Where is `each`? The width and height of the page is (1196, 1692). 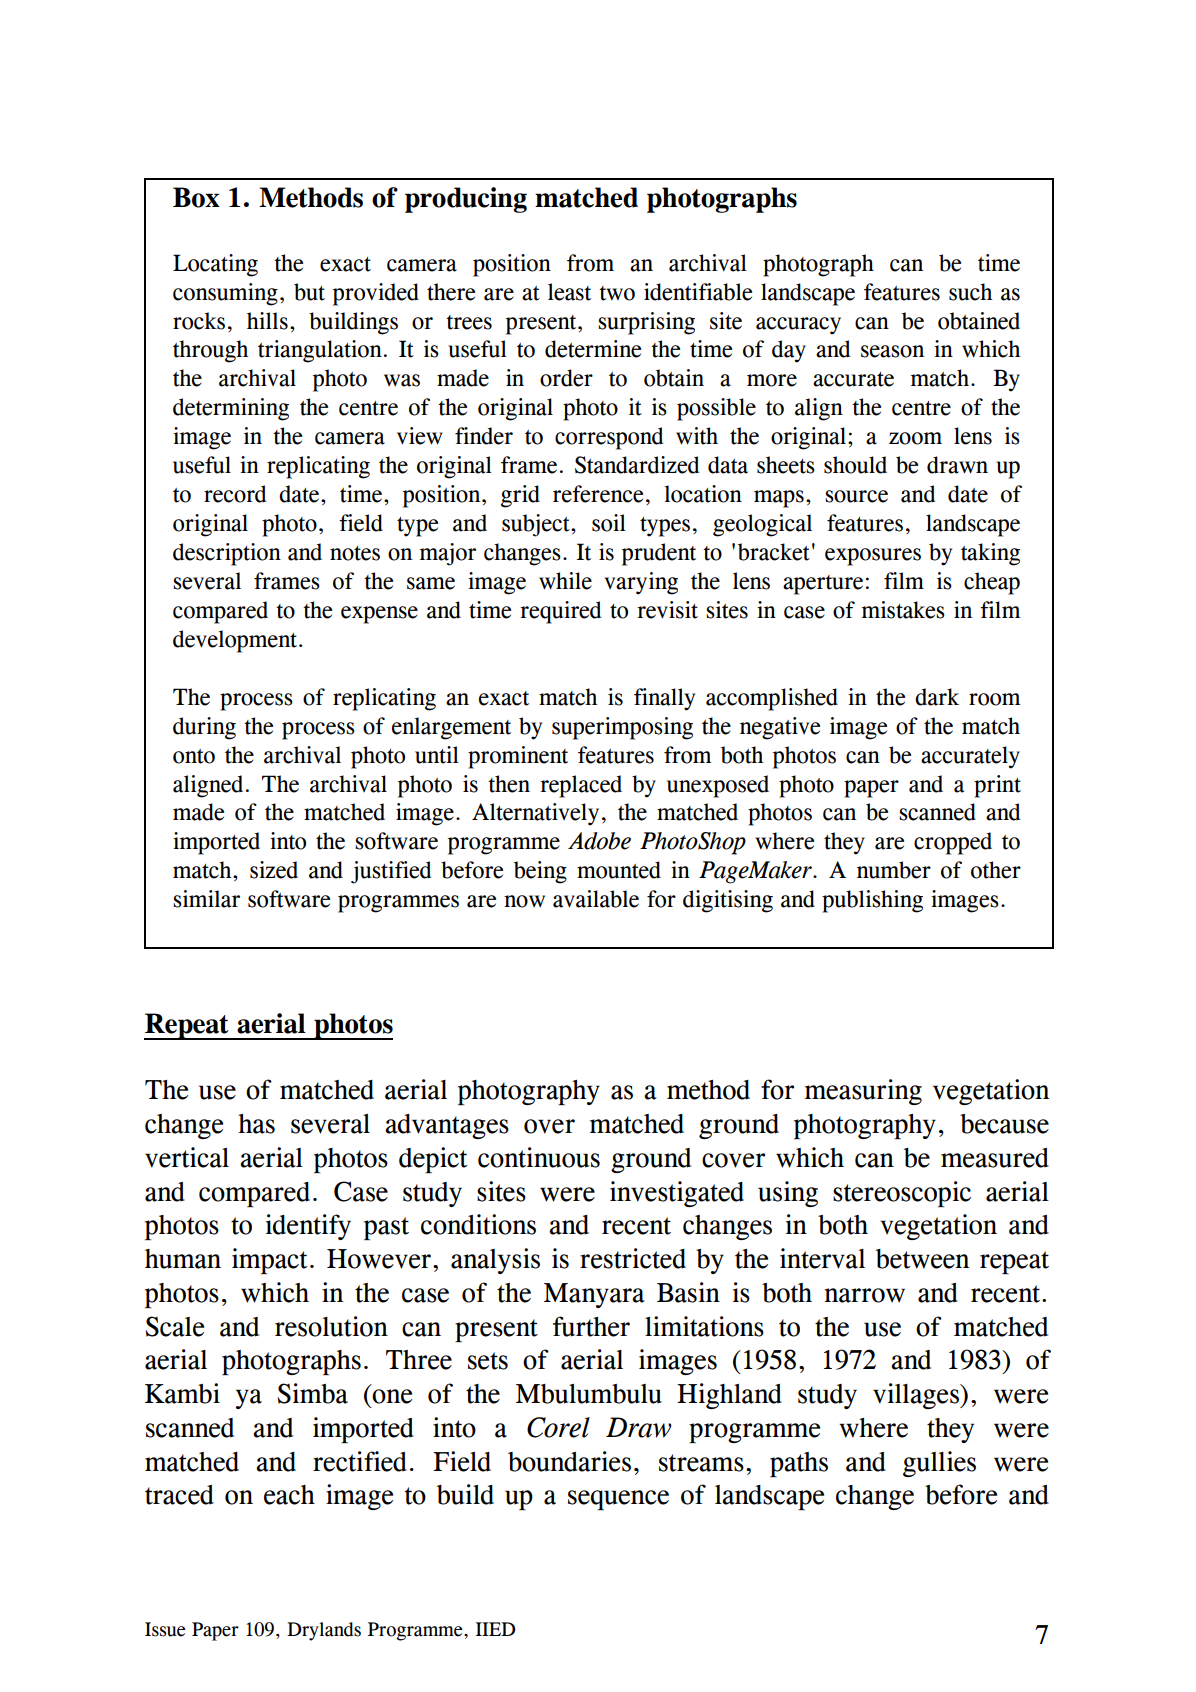 each is located at coordinates (289, 1495).
